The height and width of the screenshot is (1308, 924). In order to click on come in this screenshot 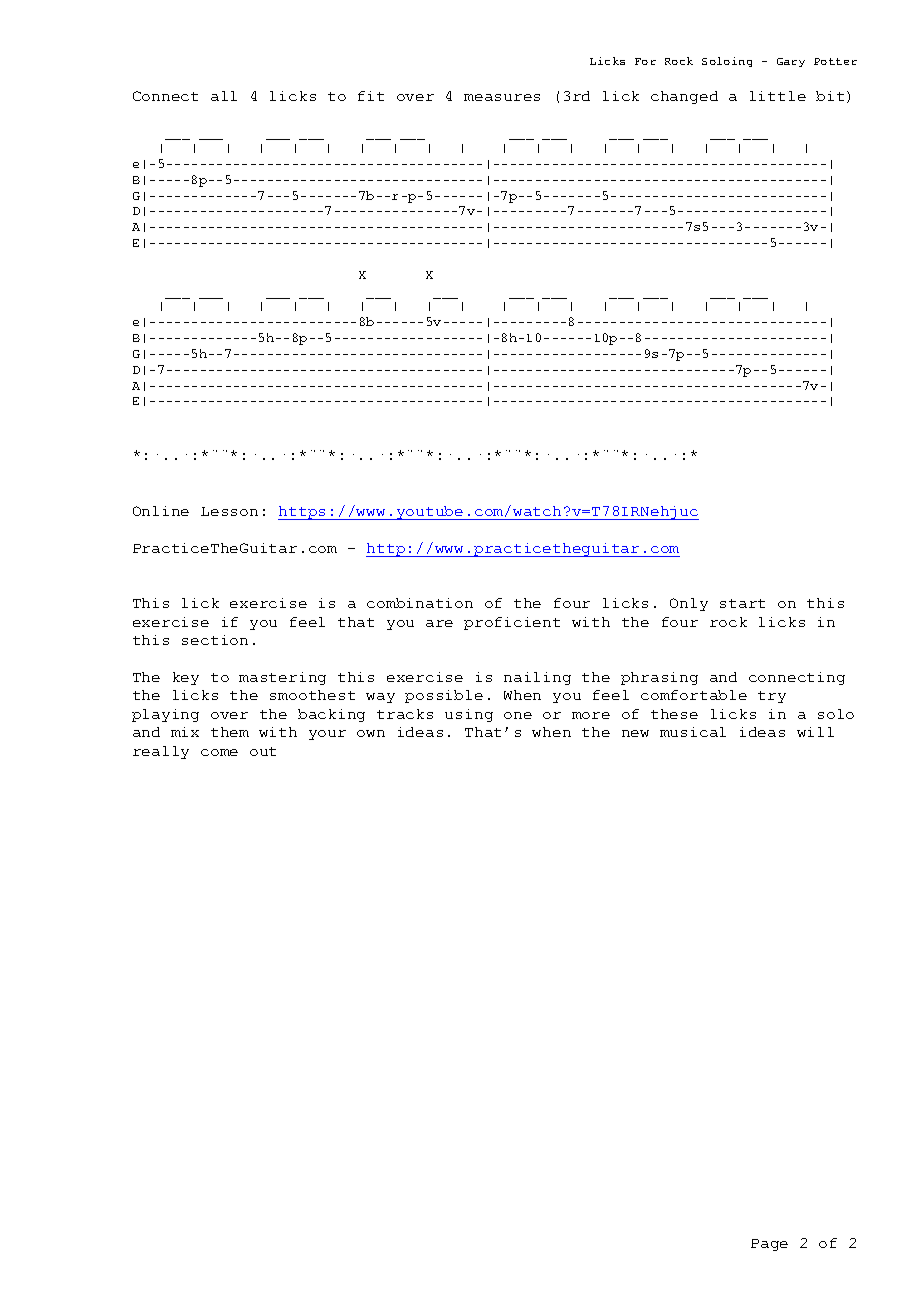, I will do `click(219, 752)`.
